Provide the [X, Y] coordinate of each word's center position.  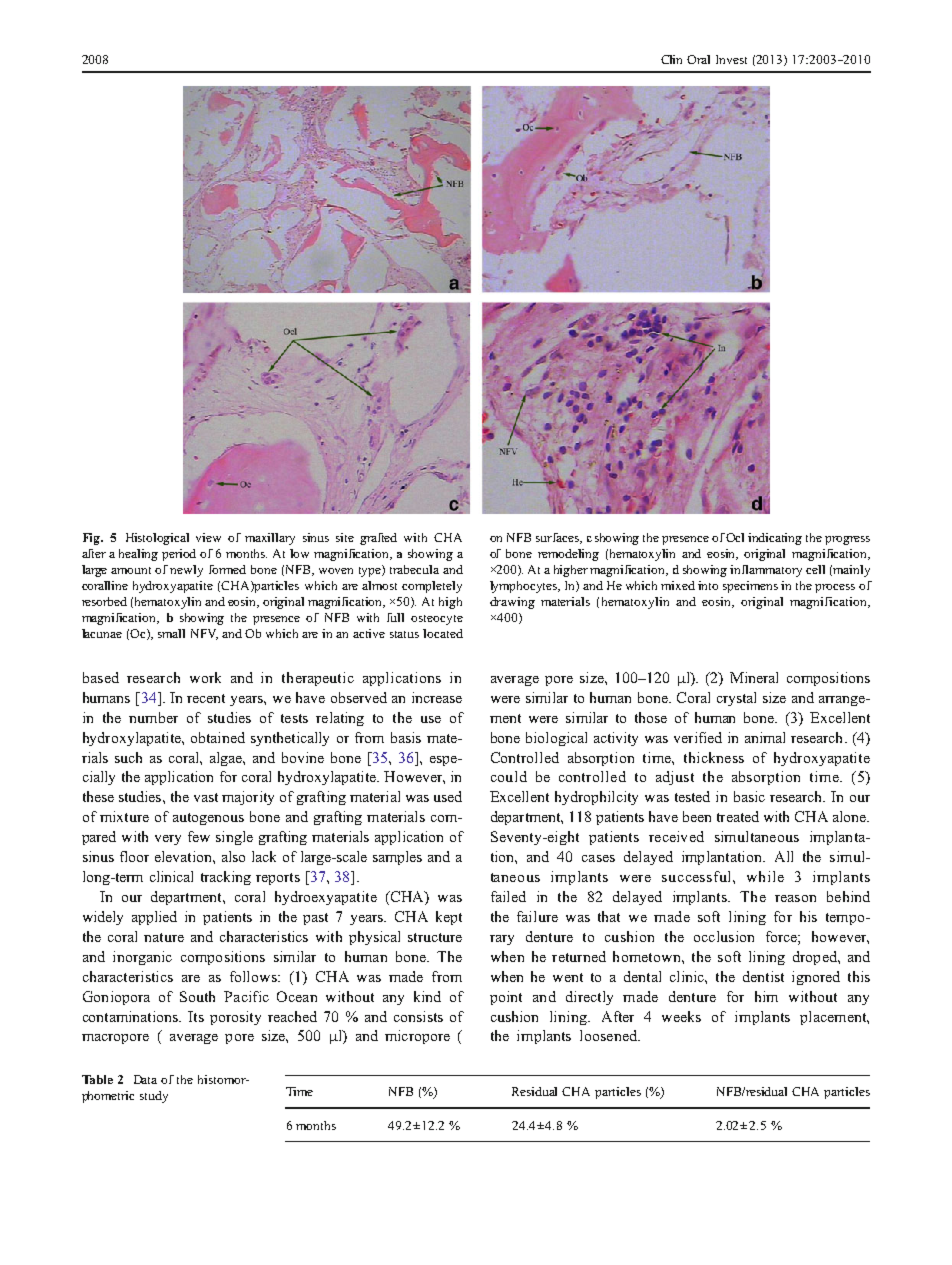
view [208, 537]
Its [196, 1016]
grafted [378, 539]
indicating [775, 539]
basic [749, 796]
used [448, 796]
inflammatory [766, 571]
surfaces [558, 538]
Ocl [735, 537]
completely [432, 587]
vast [206, 797]
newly [186, 571]
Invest [731, 59]
